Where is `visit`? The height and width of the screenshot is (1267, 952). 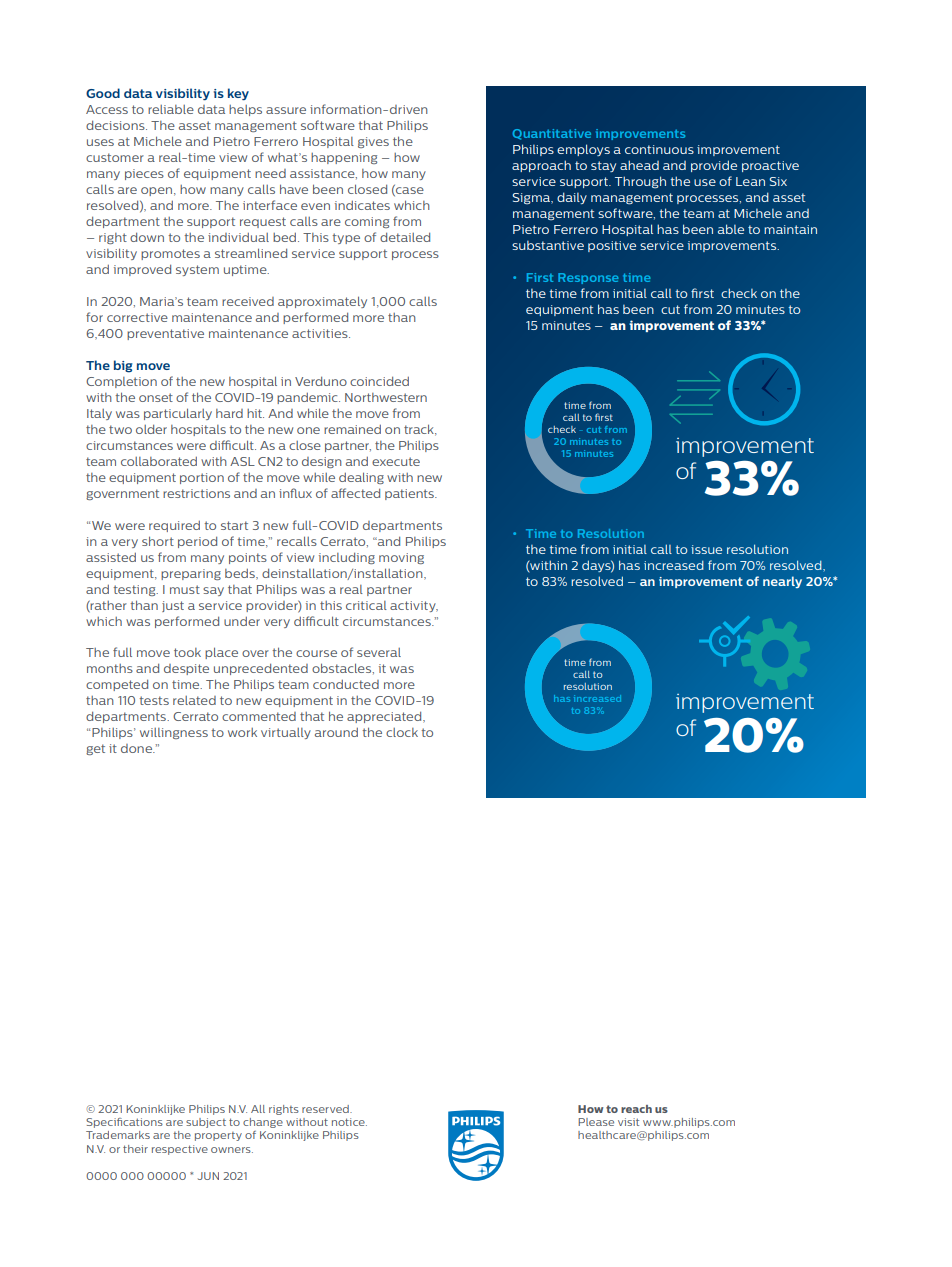 visit is located at coordinates (628, 1122).
